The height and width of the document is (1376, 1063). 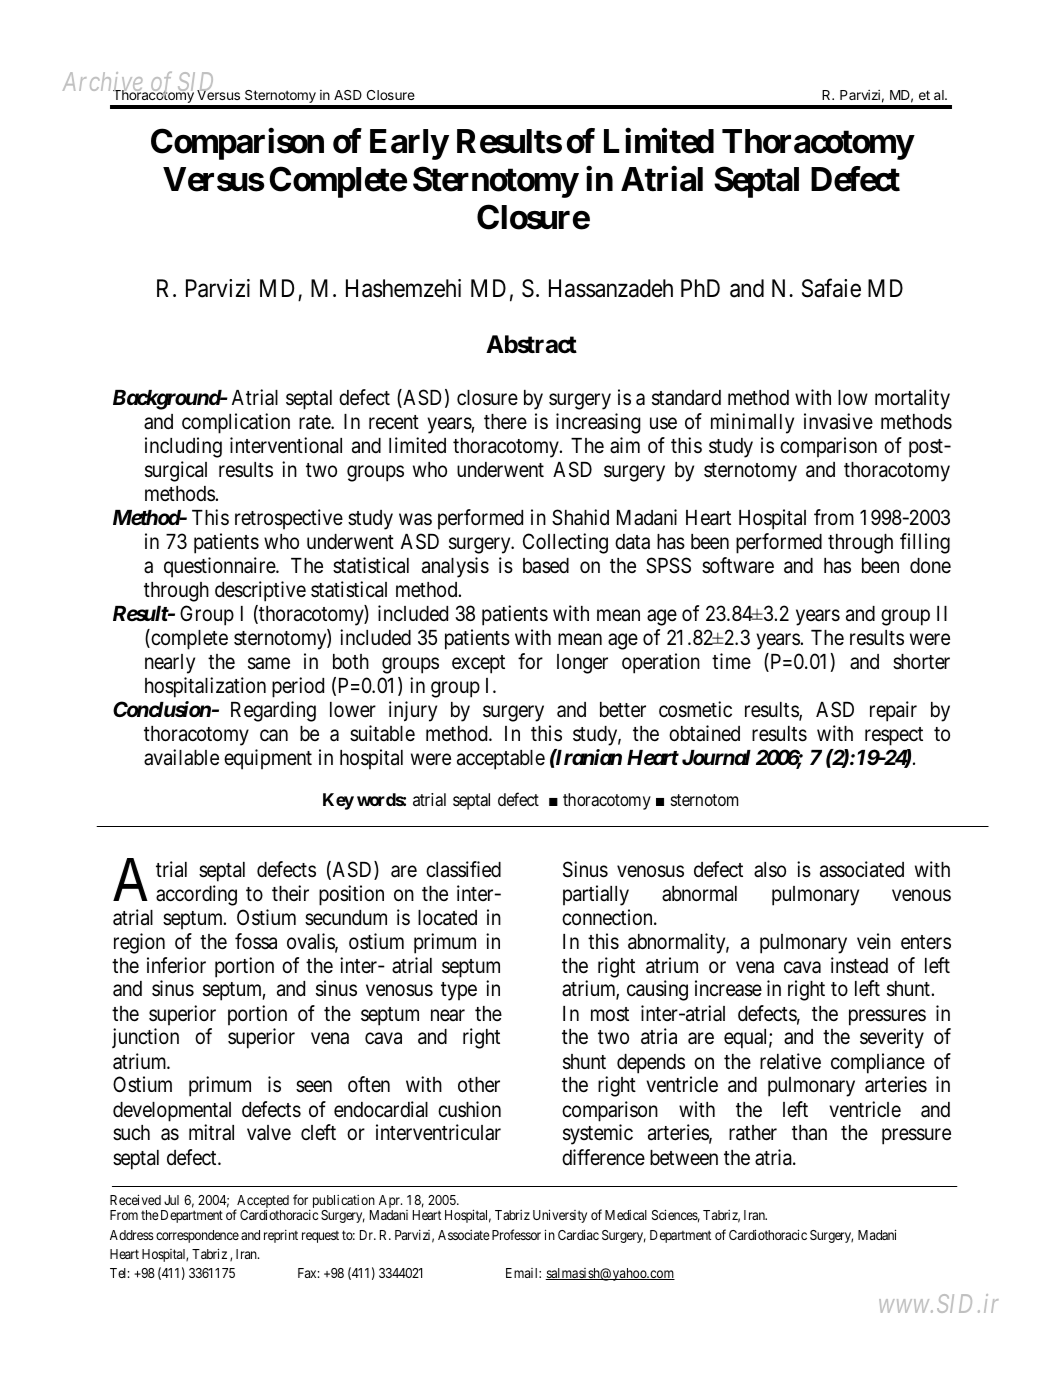 What do you see at coordinates (478, 664) in the document?
I see `except` at bounding box center [478, 664].
